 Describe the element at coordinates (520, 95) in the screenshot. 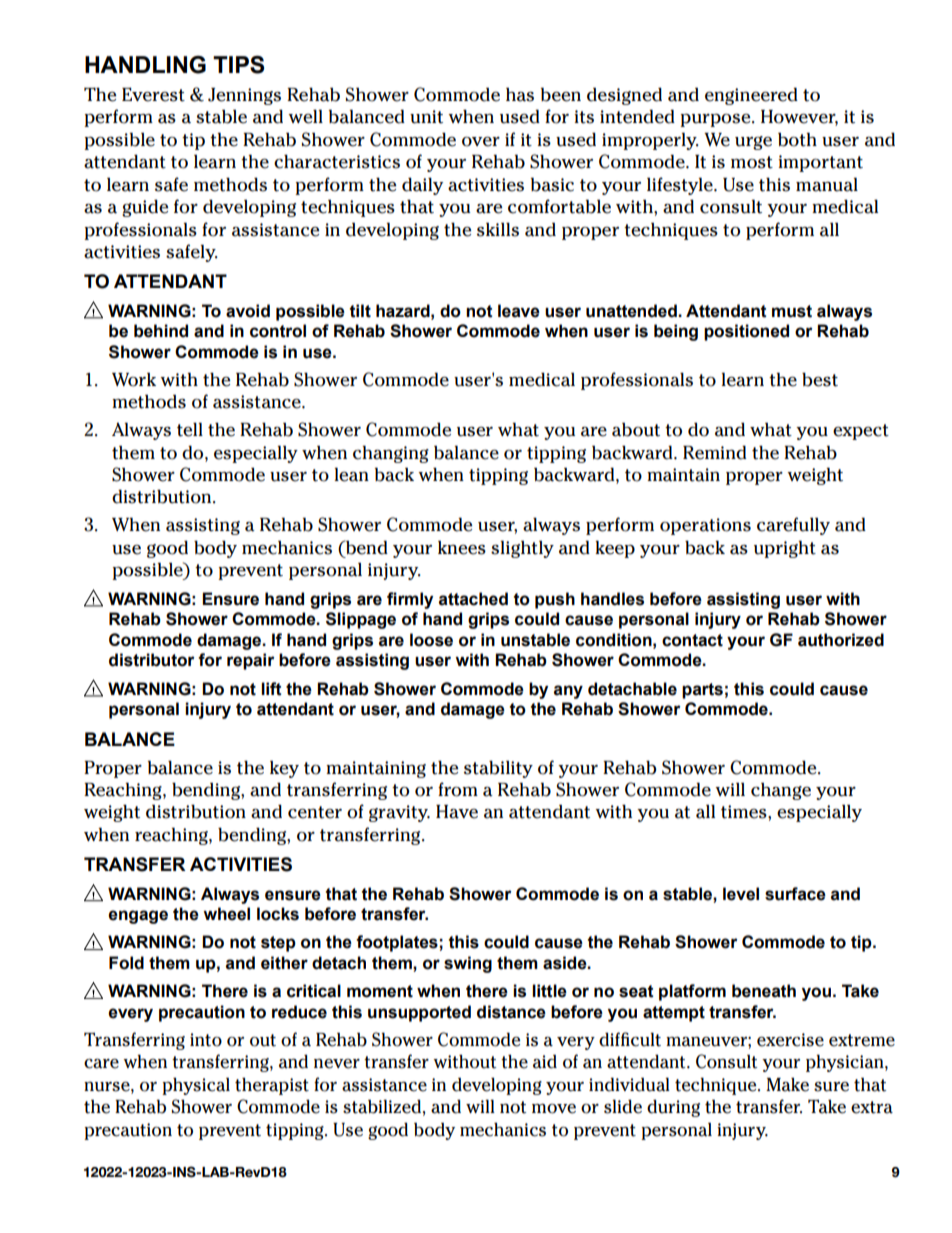

I see `has` at that location.
